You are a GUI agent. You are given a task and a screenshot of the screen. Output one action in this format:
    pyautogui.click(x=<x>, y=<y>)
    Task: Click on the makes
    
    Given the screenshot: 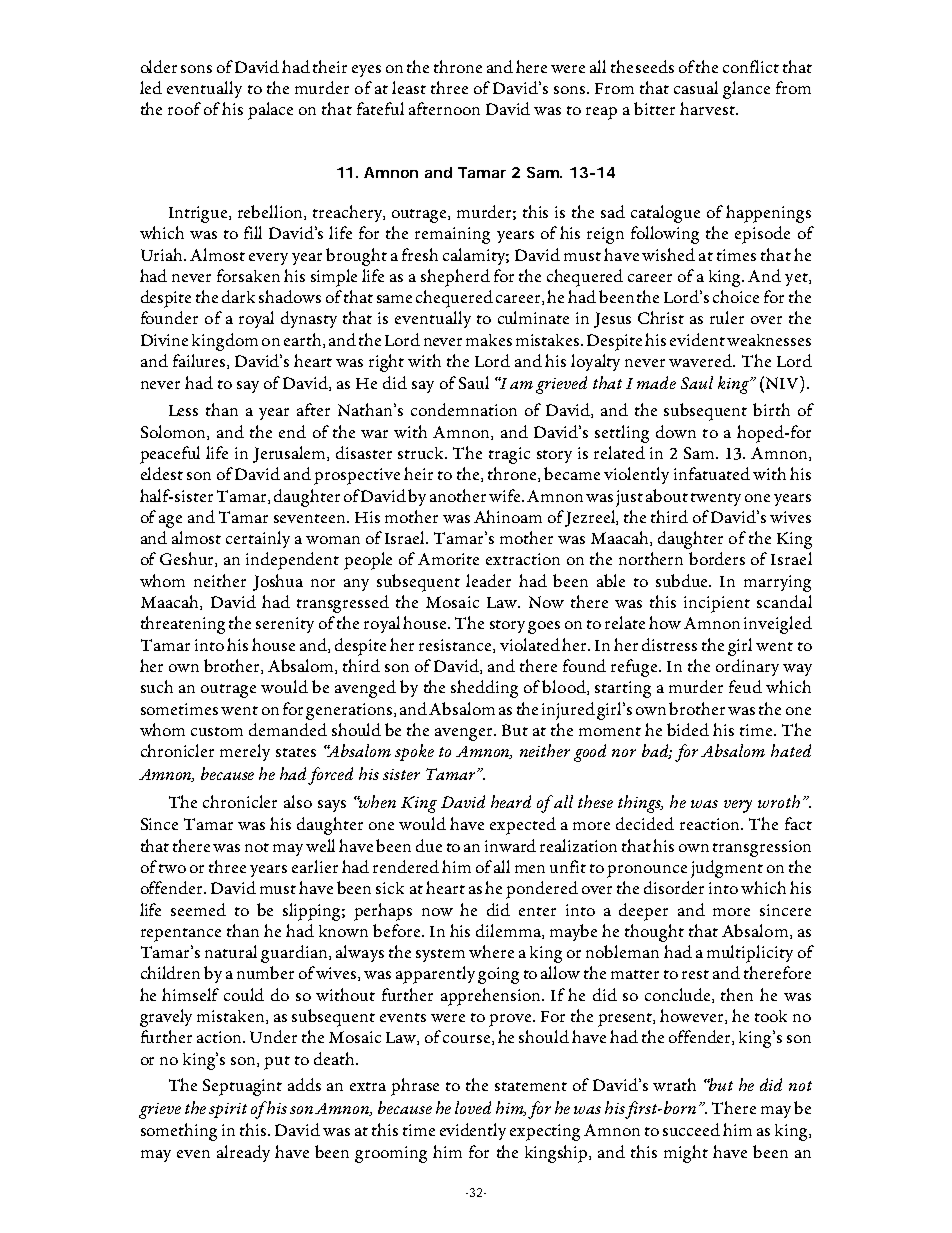 What is the action you would take?
    pyautogui.click(x=489, y=340)
